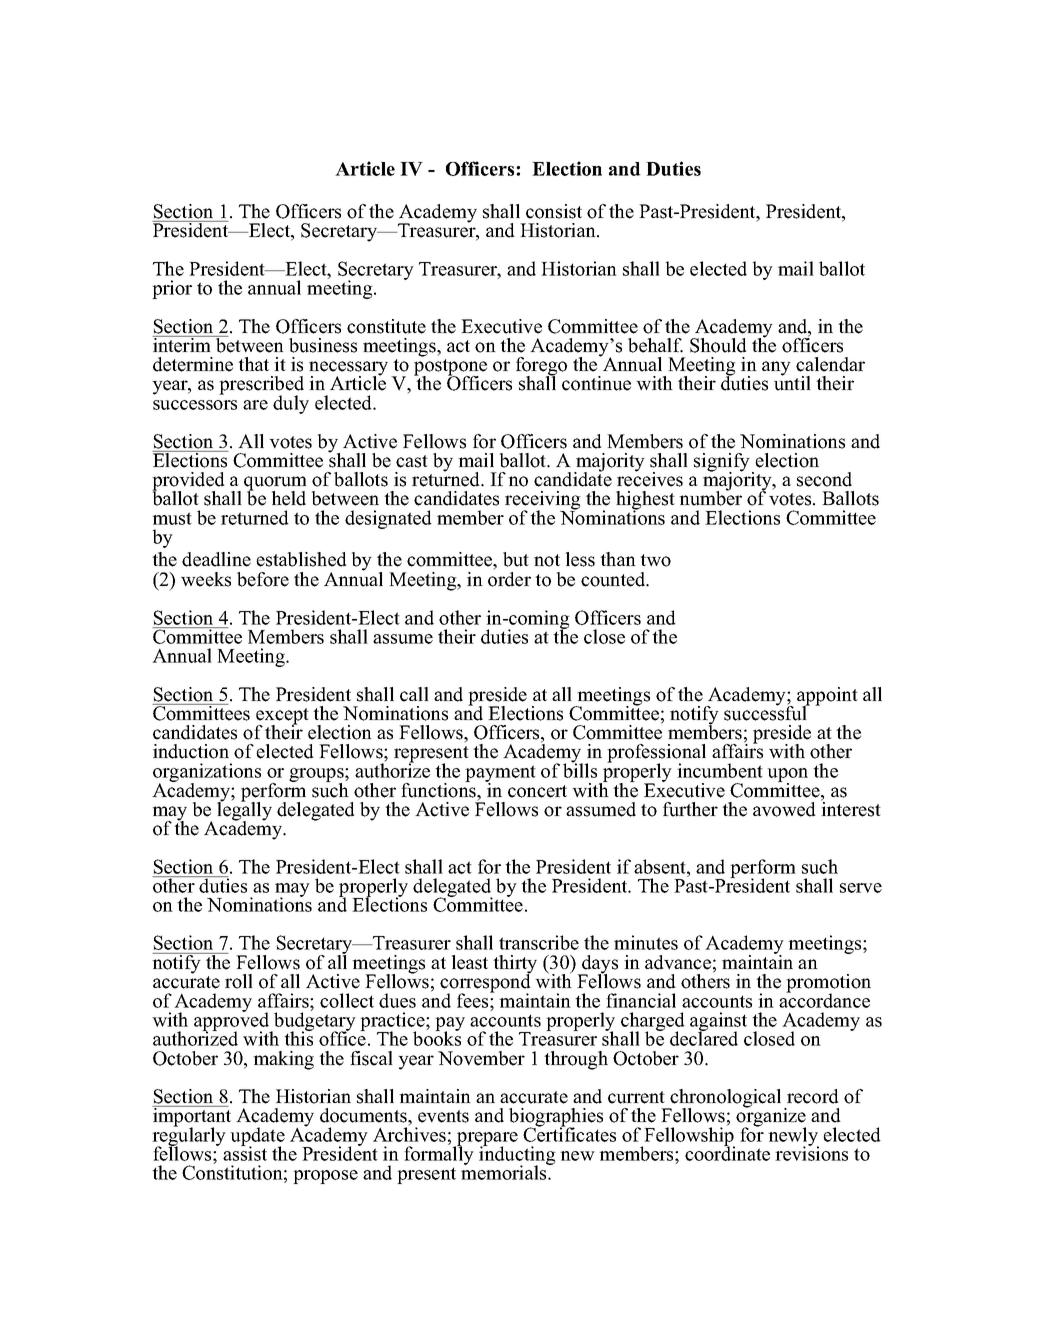 Image resolution: width=1037 pixels, height=1342 pixels. I want to click on newly, so click(793, 1137).
